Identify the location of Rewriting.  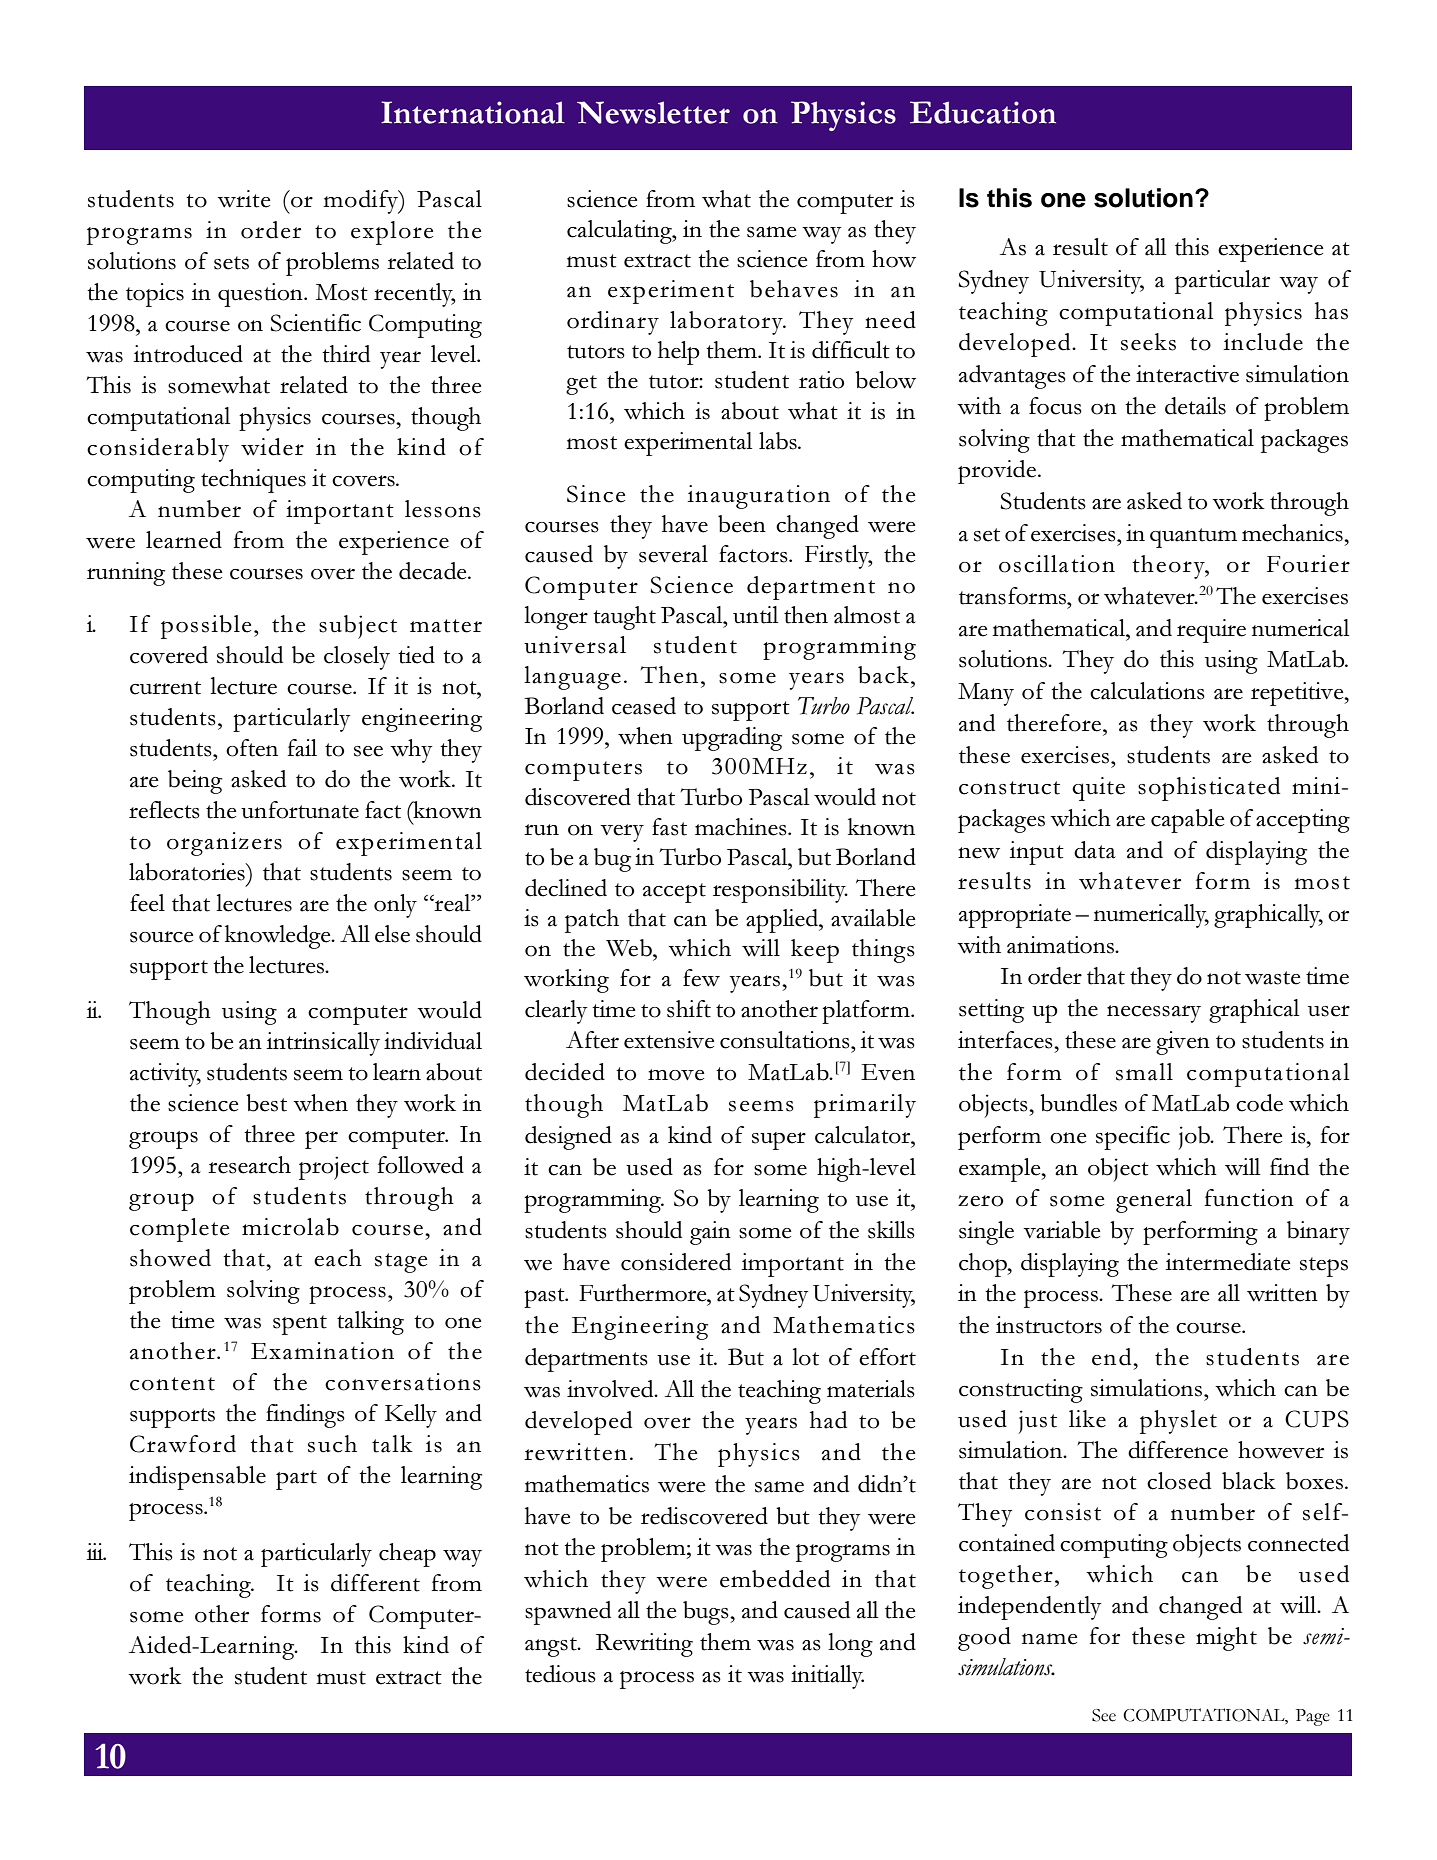
(644, 1645).
